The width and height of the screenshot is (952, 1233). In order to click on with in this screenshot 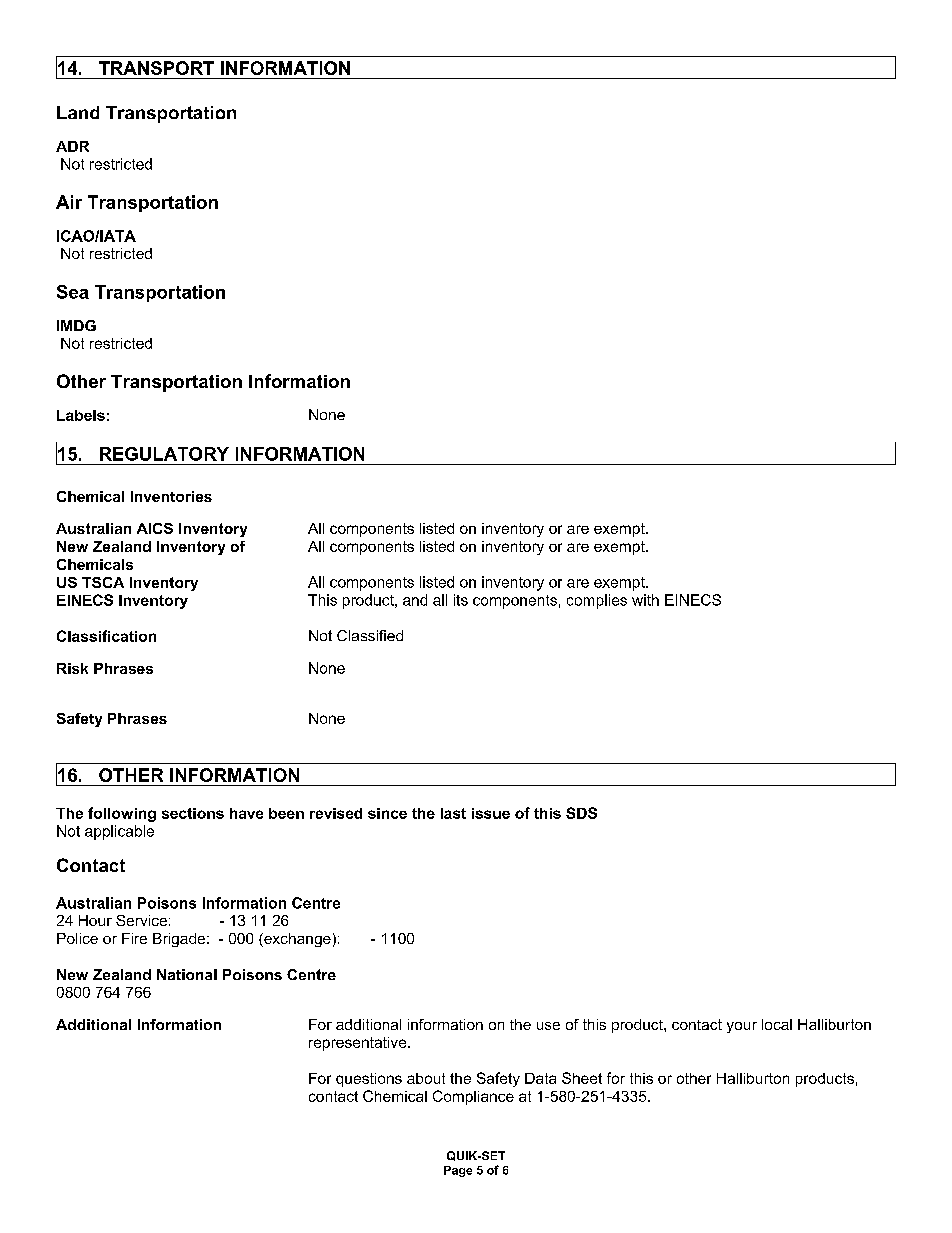, I will do `click(645, 600)`.
